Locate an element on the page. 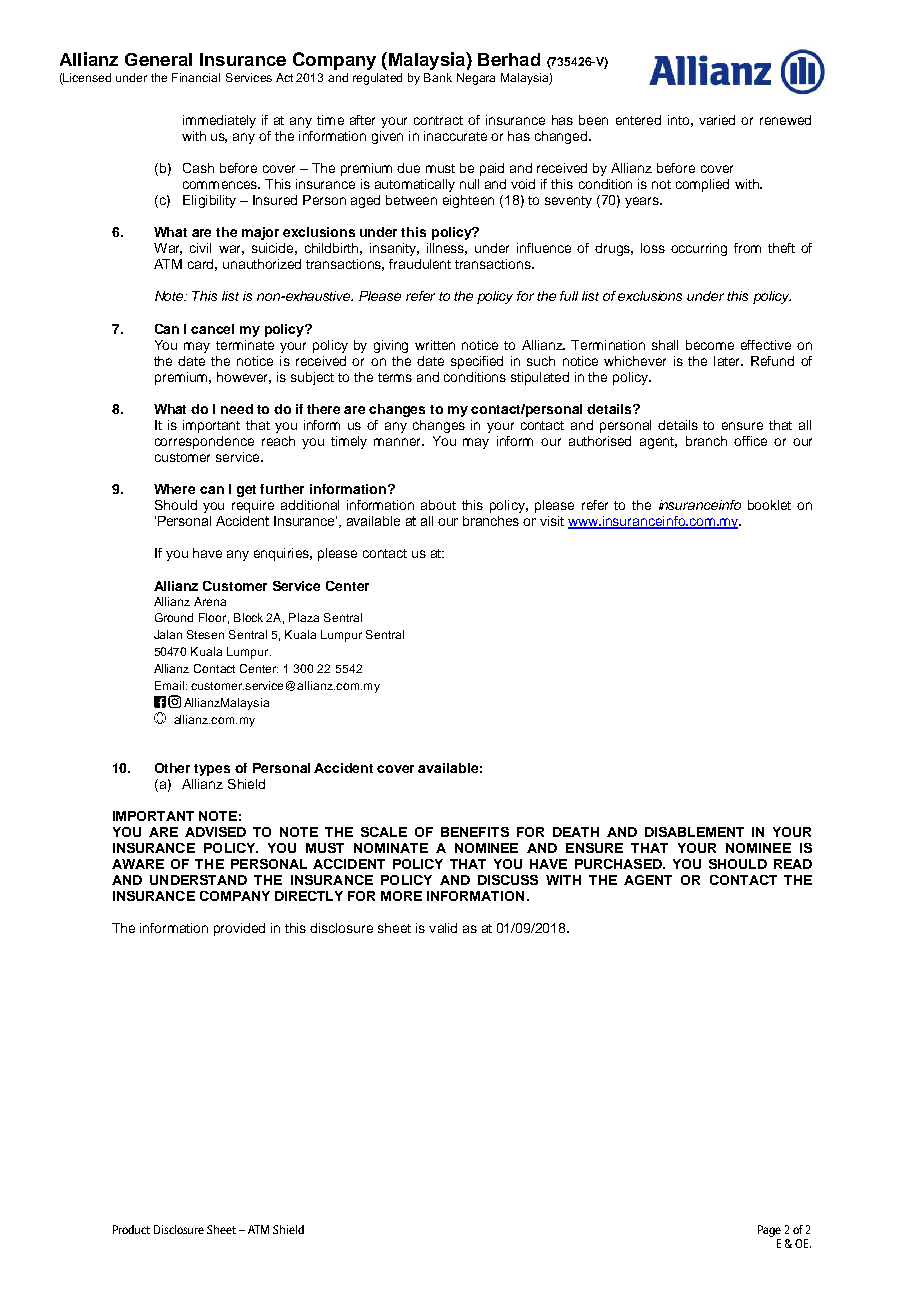  Financial is located at coordinates (196, 77).
